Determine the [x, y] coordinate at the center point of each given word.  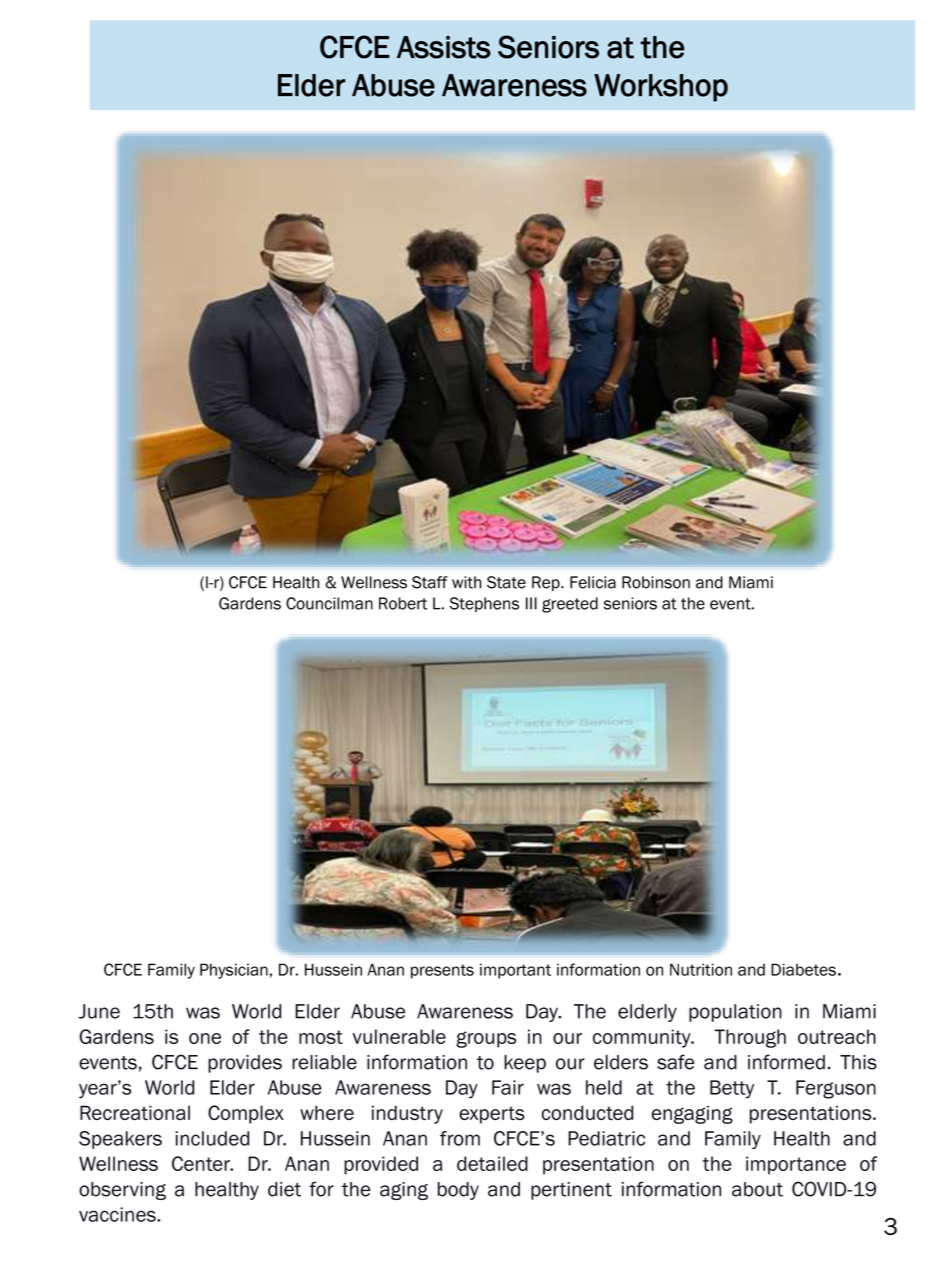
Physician [234, 971]
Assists [444, 47]
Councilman [329, 603]
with [466, 582]
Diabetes [803, 969]
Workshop [661, 88]
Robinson [656, 582]
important [515, 971]
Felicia [593, 582]
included [212, 1138]
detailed [492, 1163]
